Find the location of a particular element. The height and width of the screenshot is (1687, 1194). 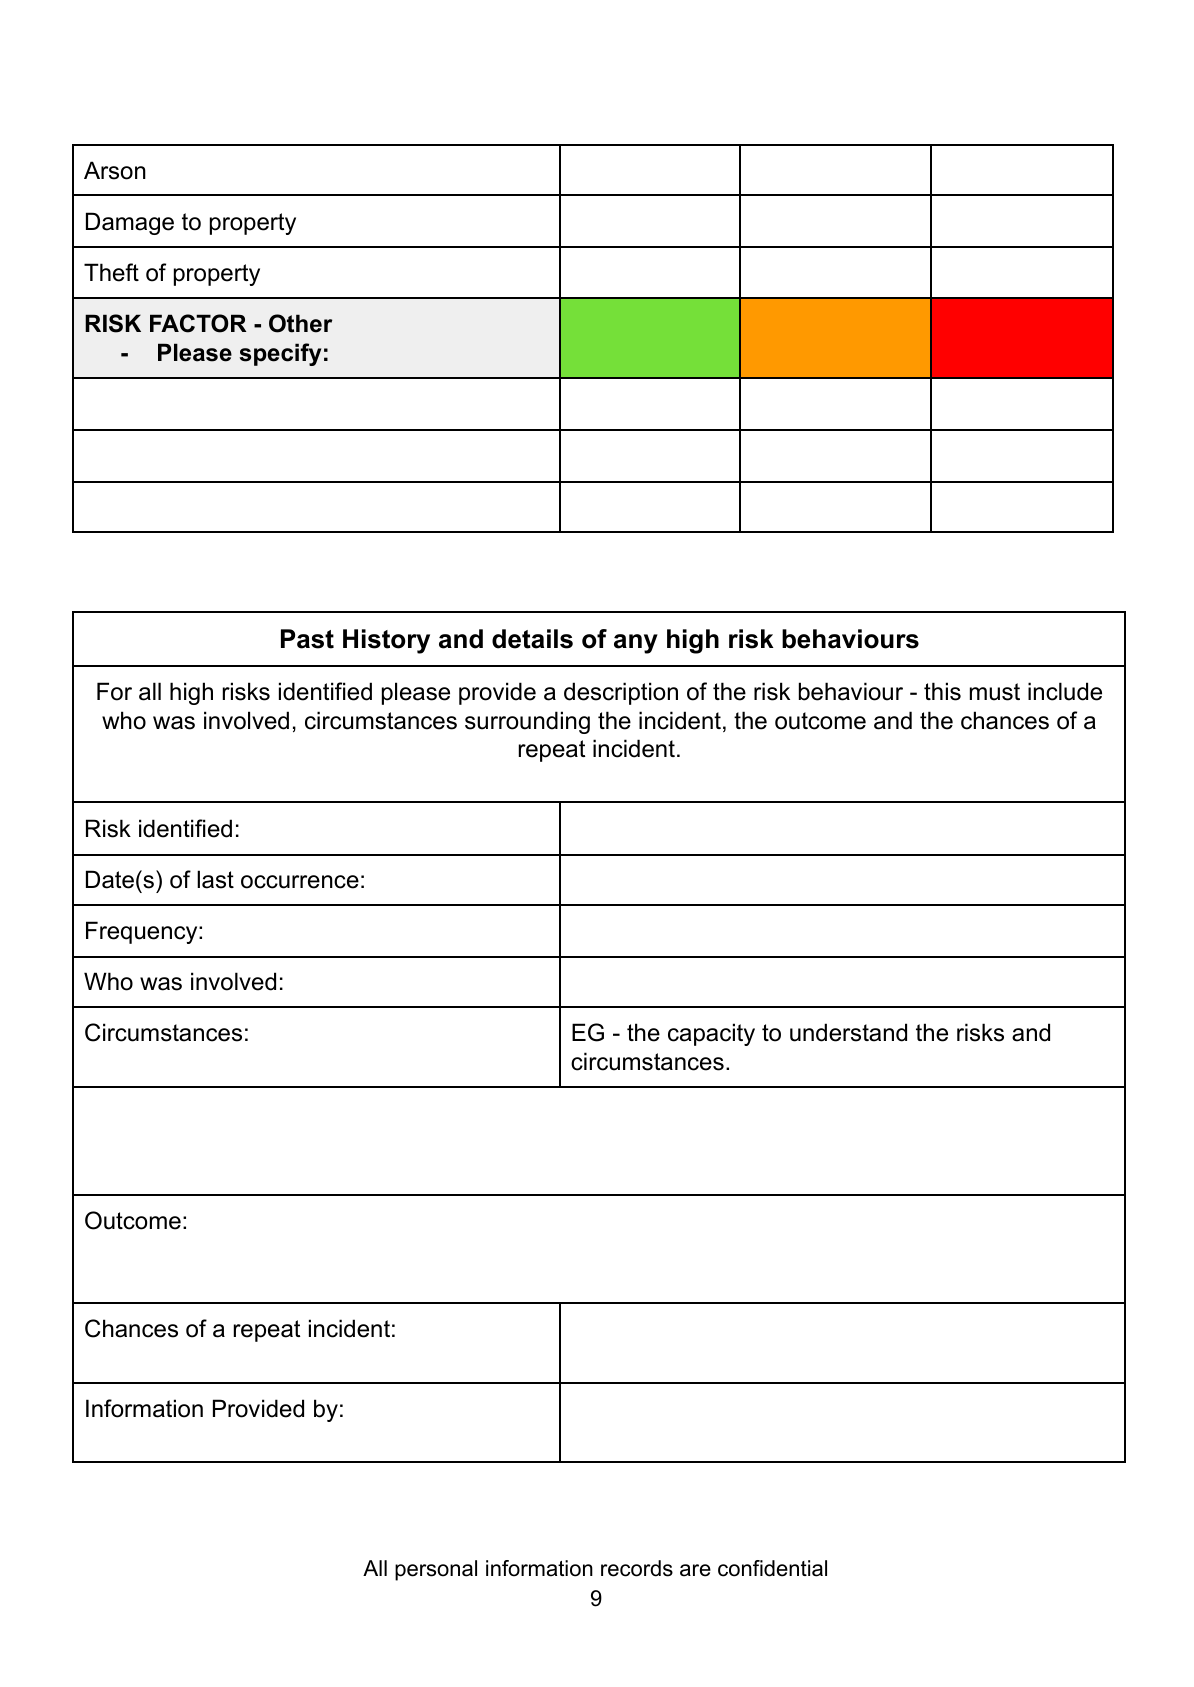

capacity is located at coordinates (711, 1034).
